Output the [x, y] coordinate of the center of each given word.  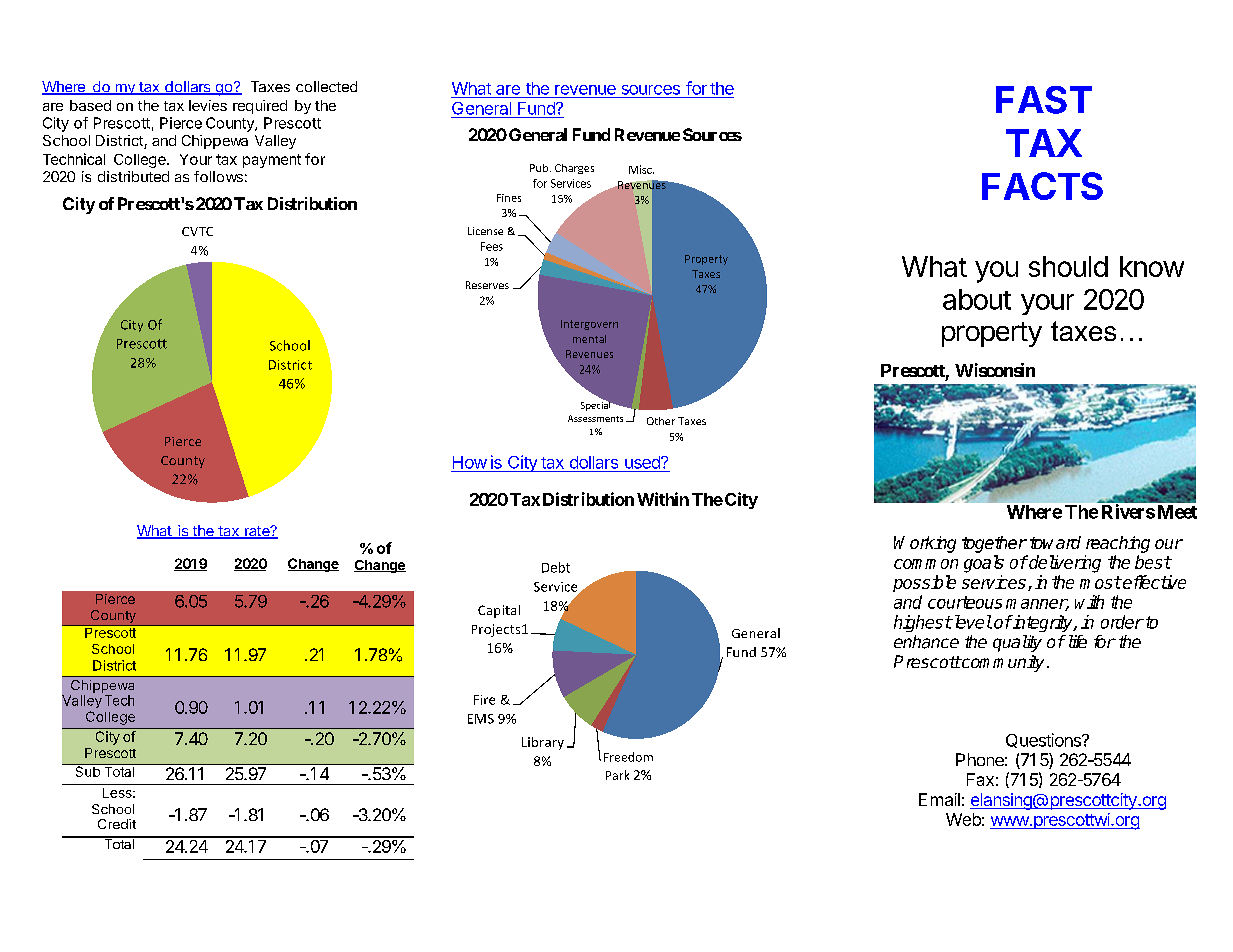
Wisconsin [995, 370]
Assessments [595, 418]
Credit [117, 824]
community [1002, 663]
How [470, 462]
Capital [499, 611]
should [1068, 266]
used [643, 462]
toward [1055, 542]
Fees [492, 246]
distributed [133, 176]
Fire [484, 700]
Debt [556, 567]
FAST [1044, 100]
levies [208, 105]
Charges [574, 169]
